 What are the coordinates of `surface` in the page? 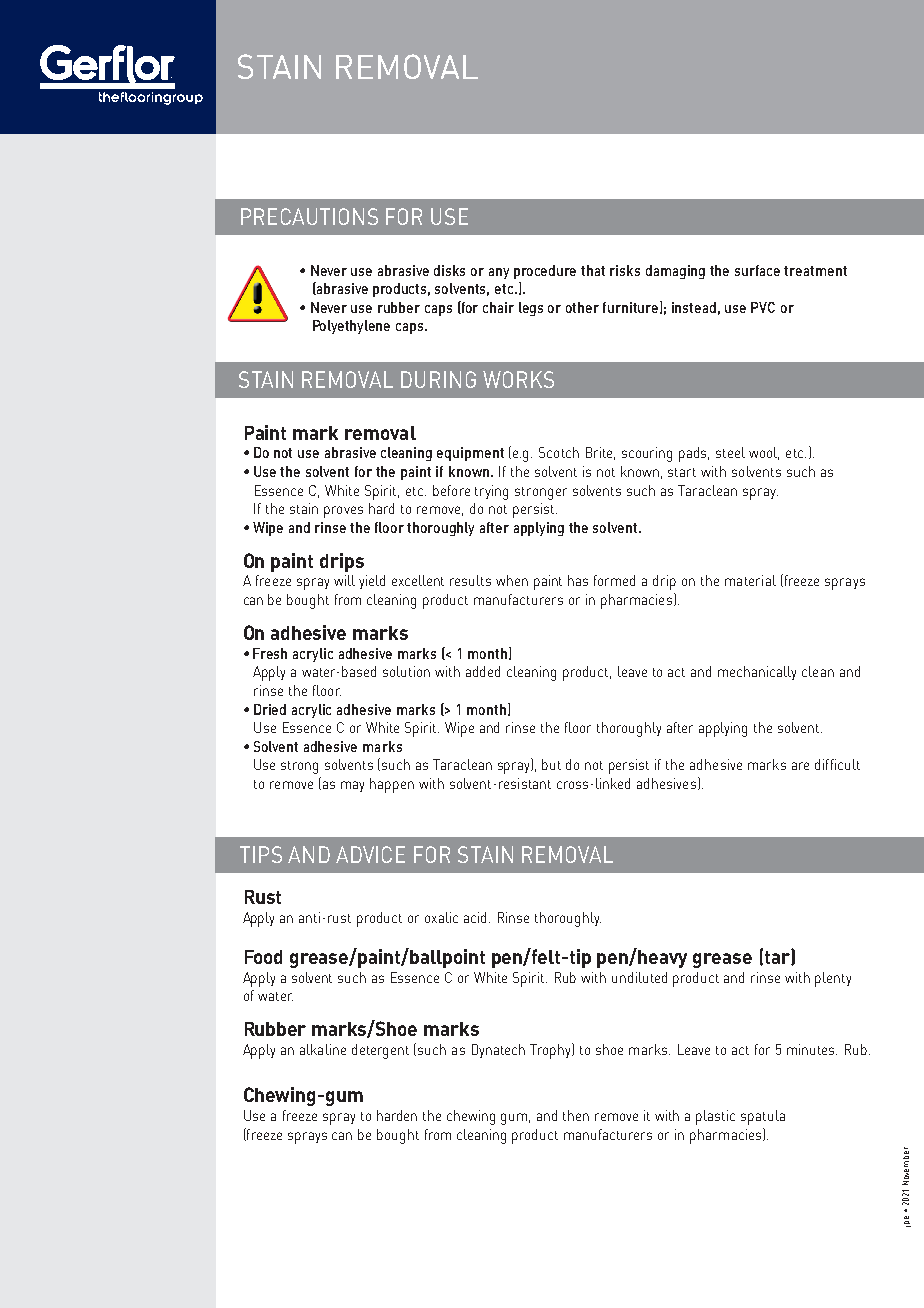 It's located at (757, 270).
